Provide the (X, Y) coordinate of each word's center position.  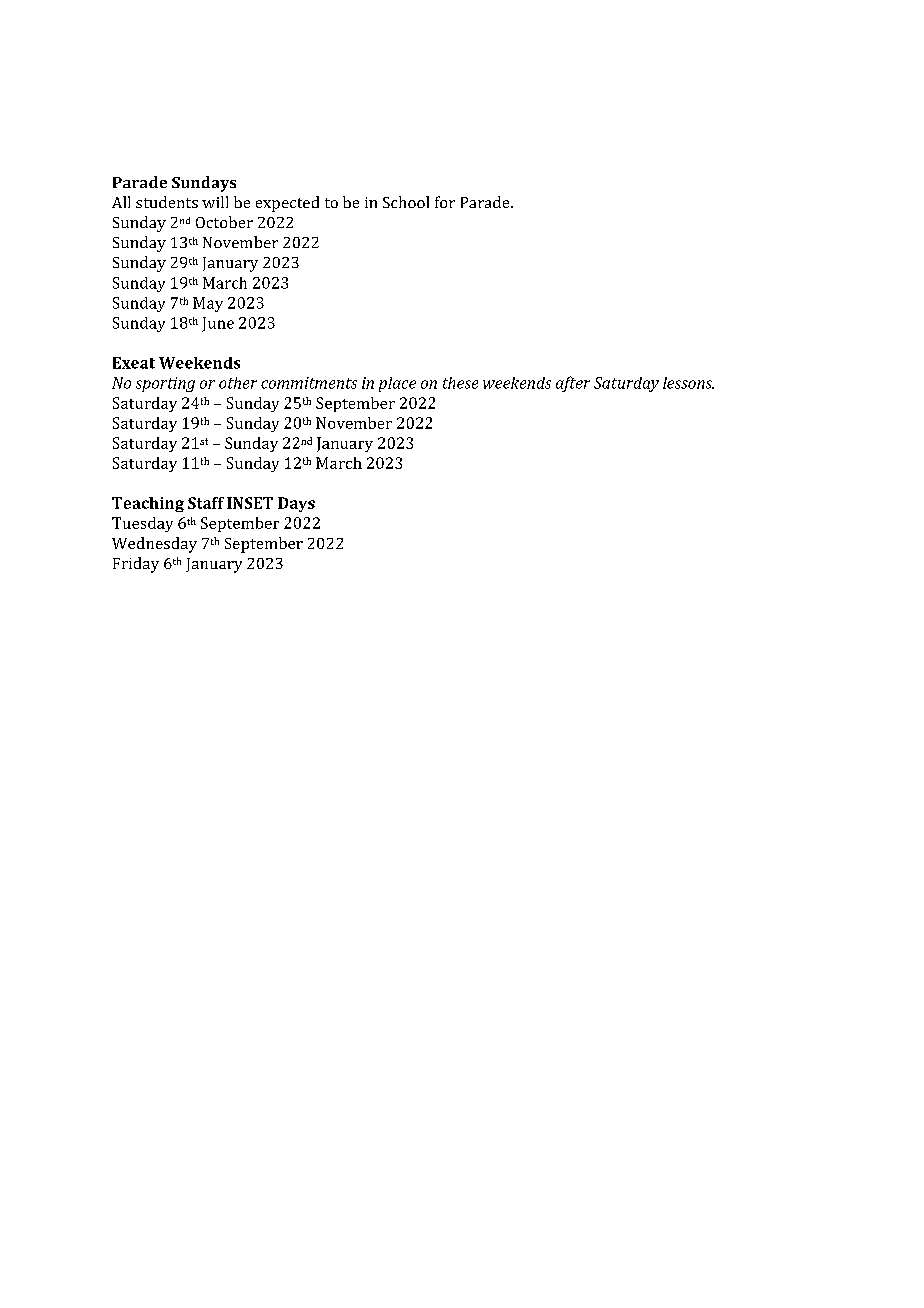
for (445, 202)
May (208, 304)
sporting (165, 384)
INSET (250, 503)
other (238, 383)
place (397, 384)
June (218, 324)
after (573, 384)
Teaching (148, 504)
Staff (206, 503)
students (167, 202)
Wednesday (154, 545)
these (460, 383)
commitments (309, 383)
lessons (688, 383)
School (406, 202)
